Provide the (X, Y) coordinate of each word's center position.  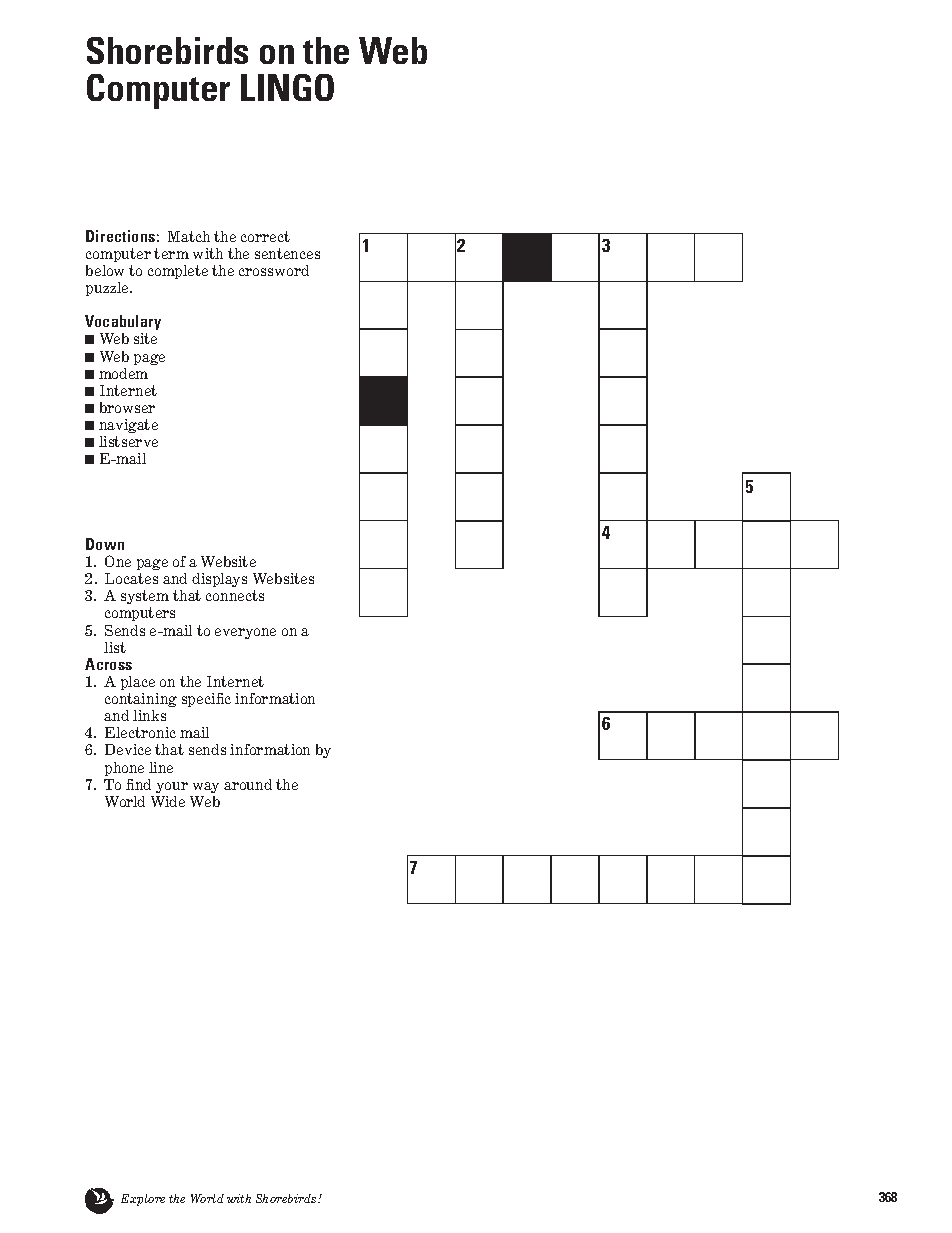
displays (219, 582)
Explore (143, 1200)
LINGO (287, 87)
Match (189, 236)
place (138, 683)
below (105, 270)
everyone (245, 633)
